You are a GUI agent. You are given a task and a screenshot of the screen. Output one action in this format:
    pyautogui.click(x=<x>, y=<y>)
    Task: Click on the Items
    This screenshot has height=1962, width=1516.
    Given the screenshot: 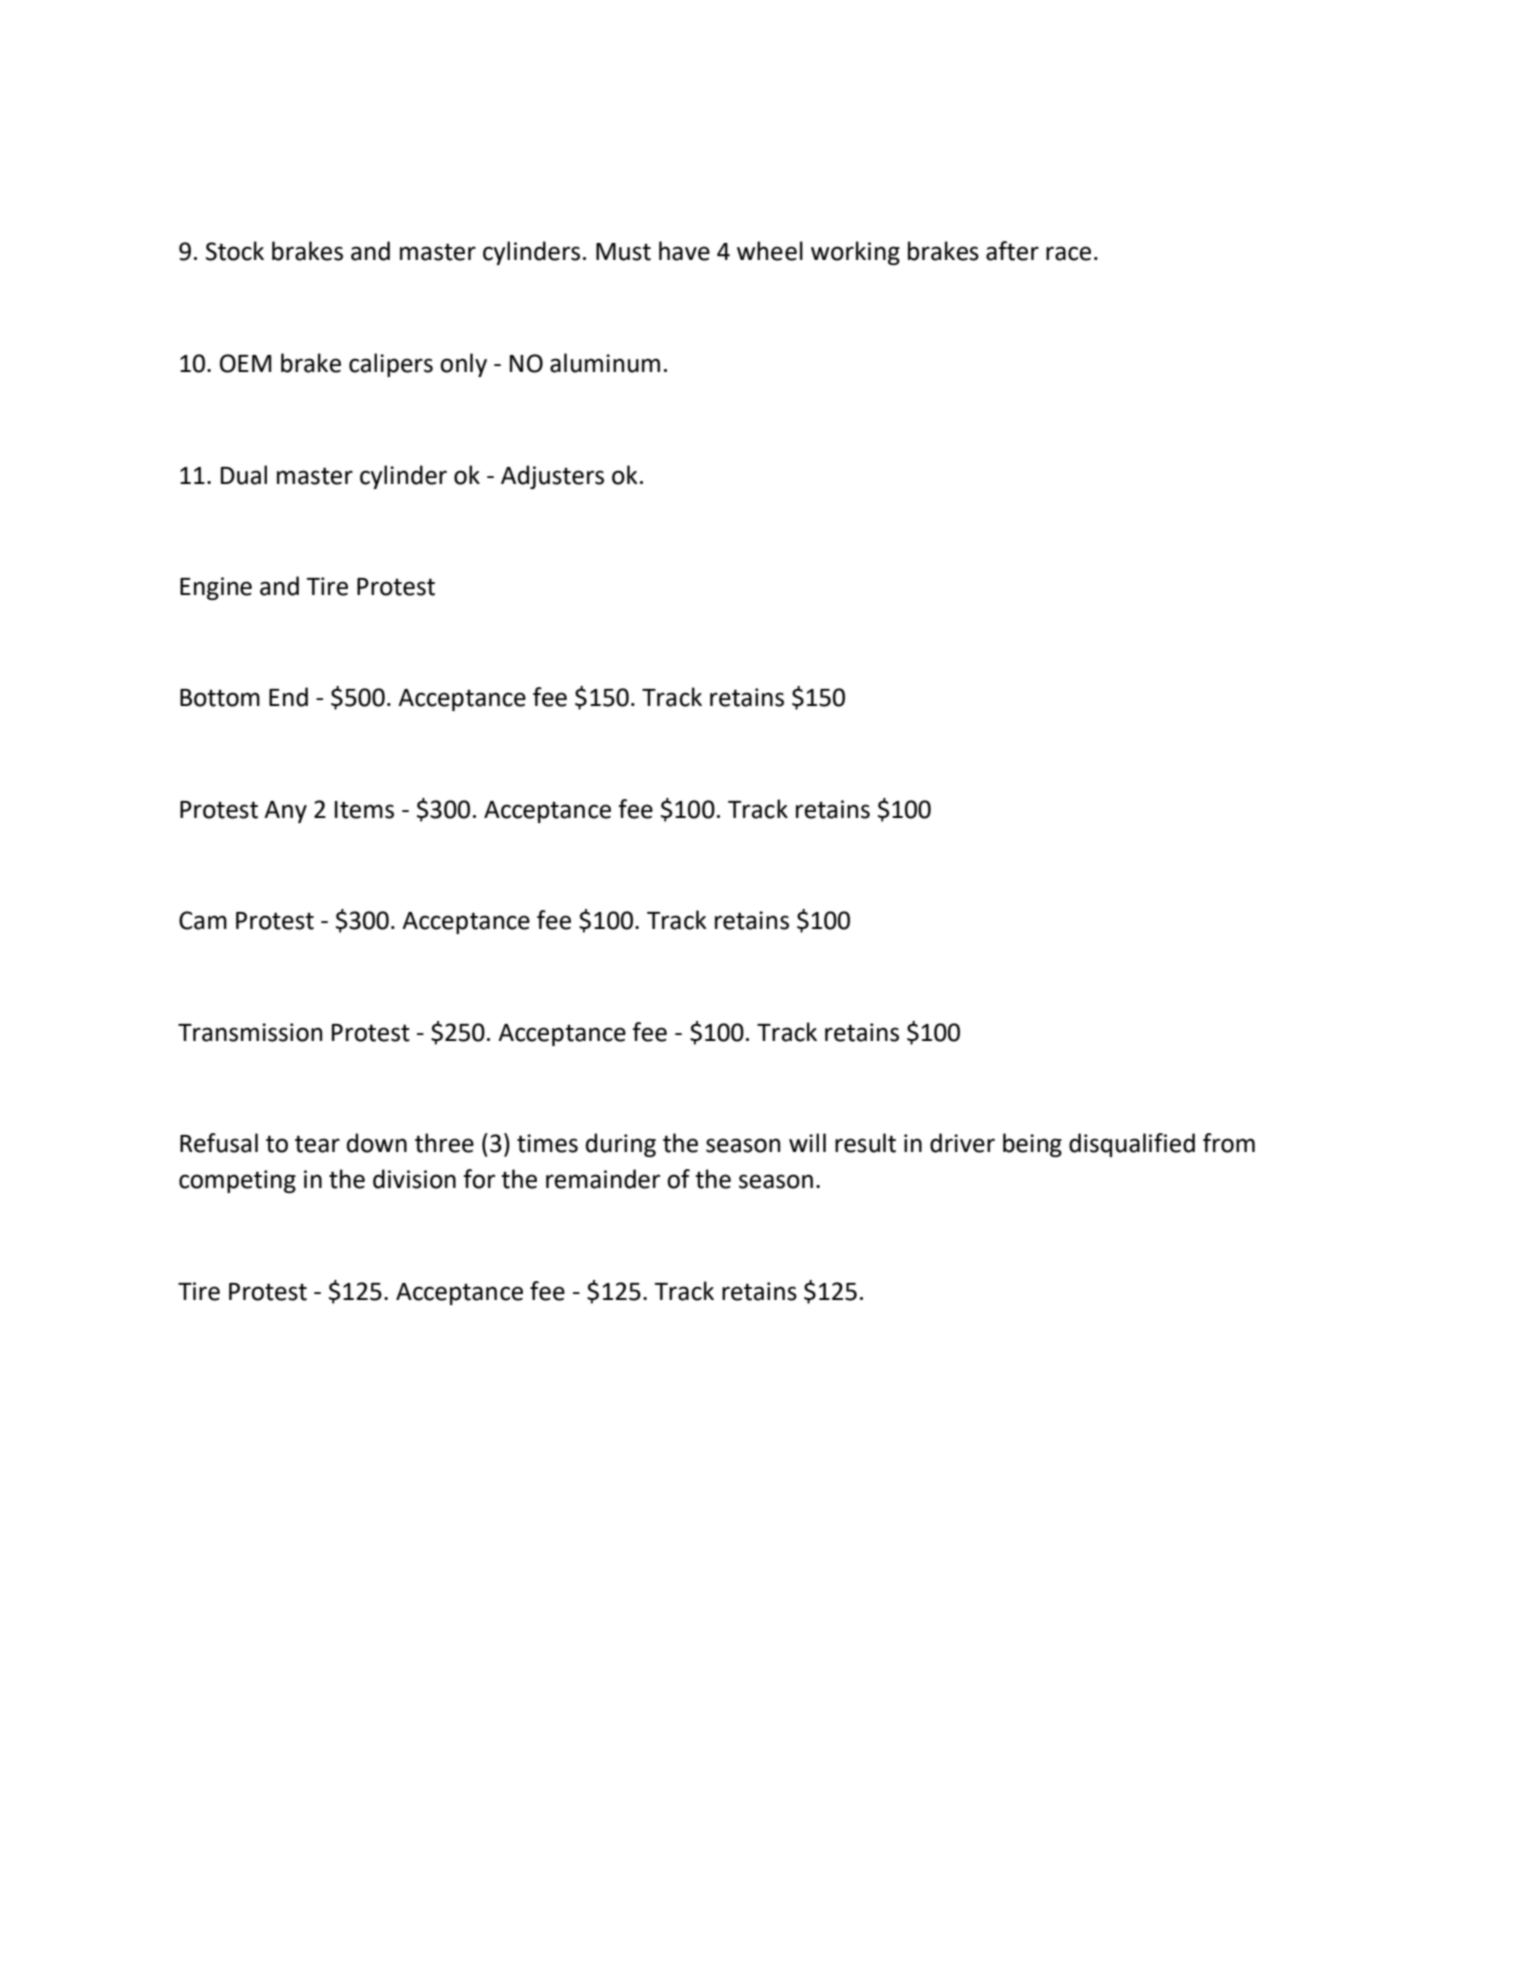 What is the action you would take?
    pyautogui.click(x=364, y=810)
